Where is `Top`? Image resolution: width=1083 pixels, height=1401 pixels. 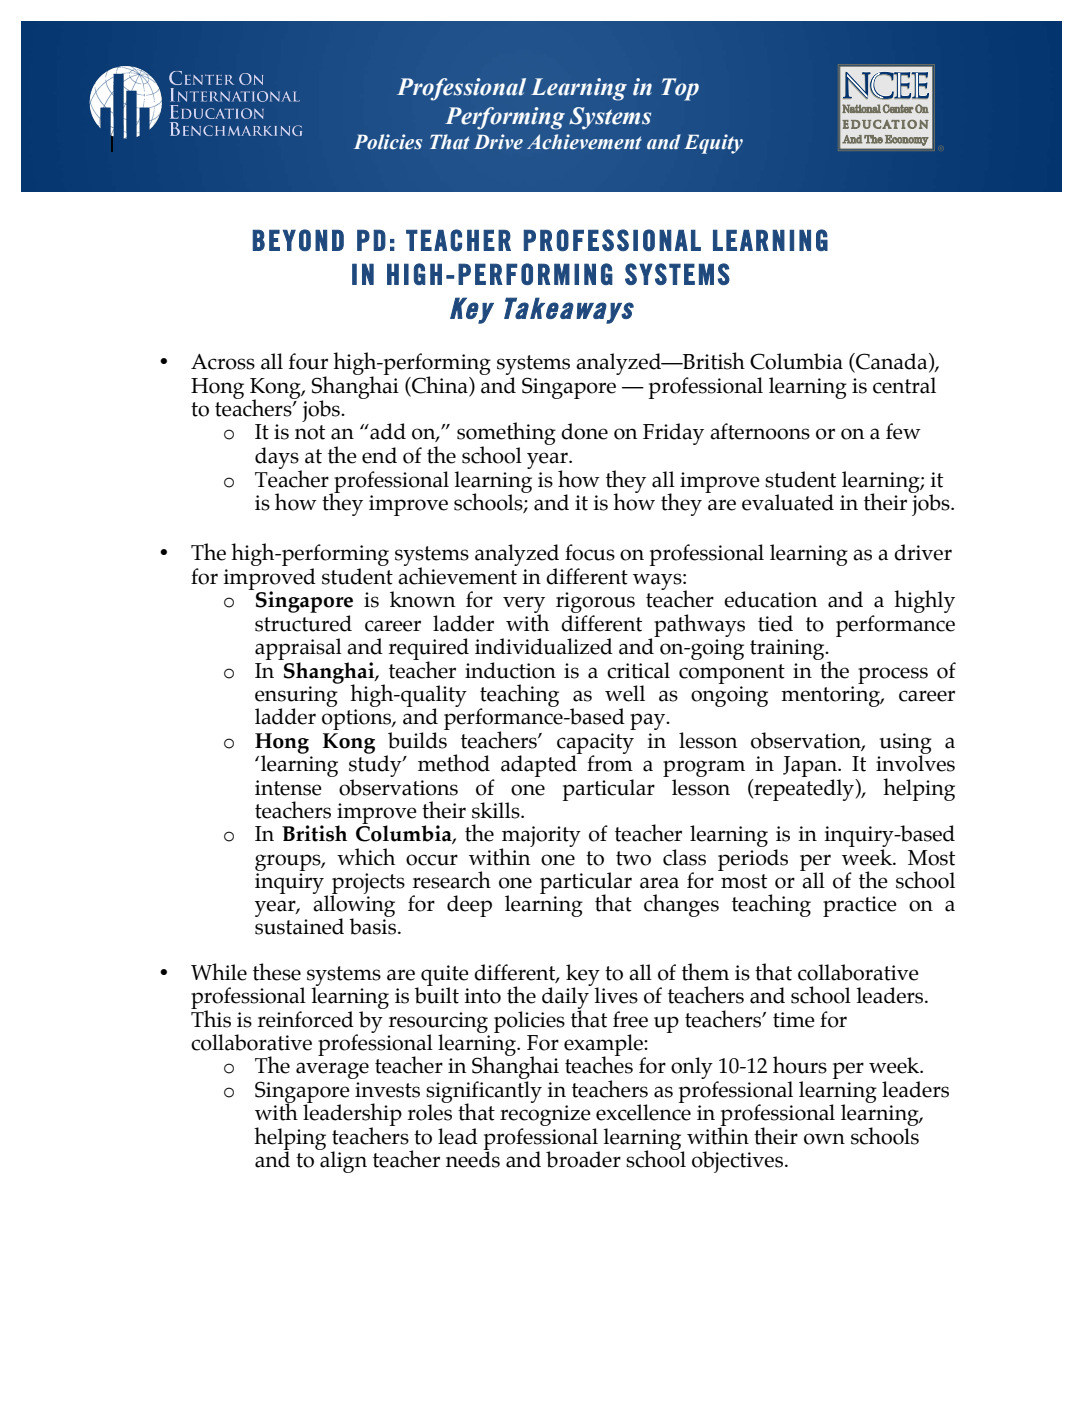 Top is located at coordinates (680, 89).
